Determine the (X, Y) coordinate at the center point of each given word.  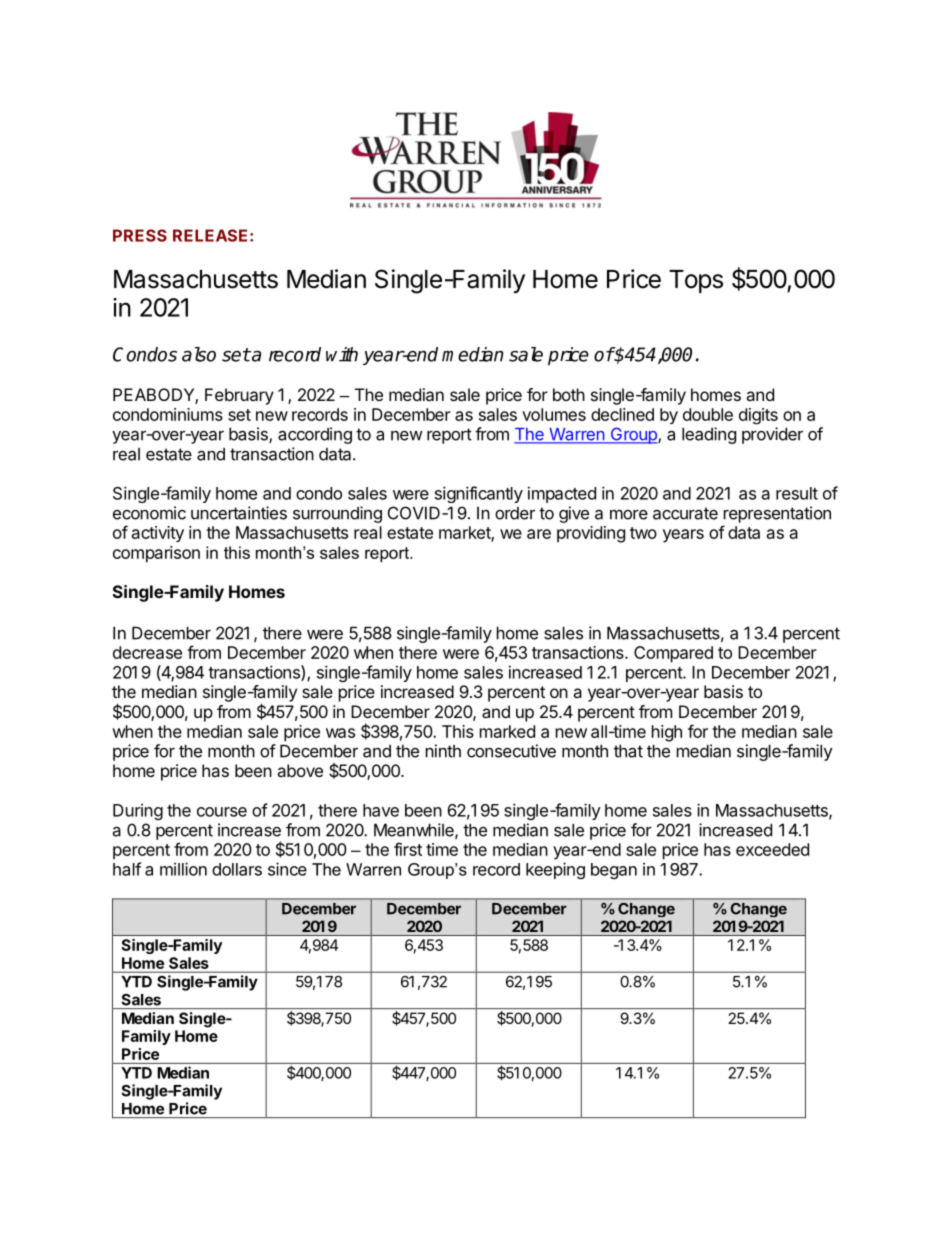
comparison (156, 554)
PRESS (140, 235)
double (708, 414)
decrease (147, 652)
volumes (554, 414)
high (667, 733)
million (183, 869)
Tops (696, 281)
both (569, 394)
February (239, 396)
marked (507, 731)
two (643, 533)
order (515, 513)
